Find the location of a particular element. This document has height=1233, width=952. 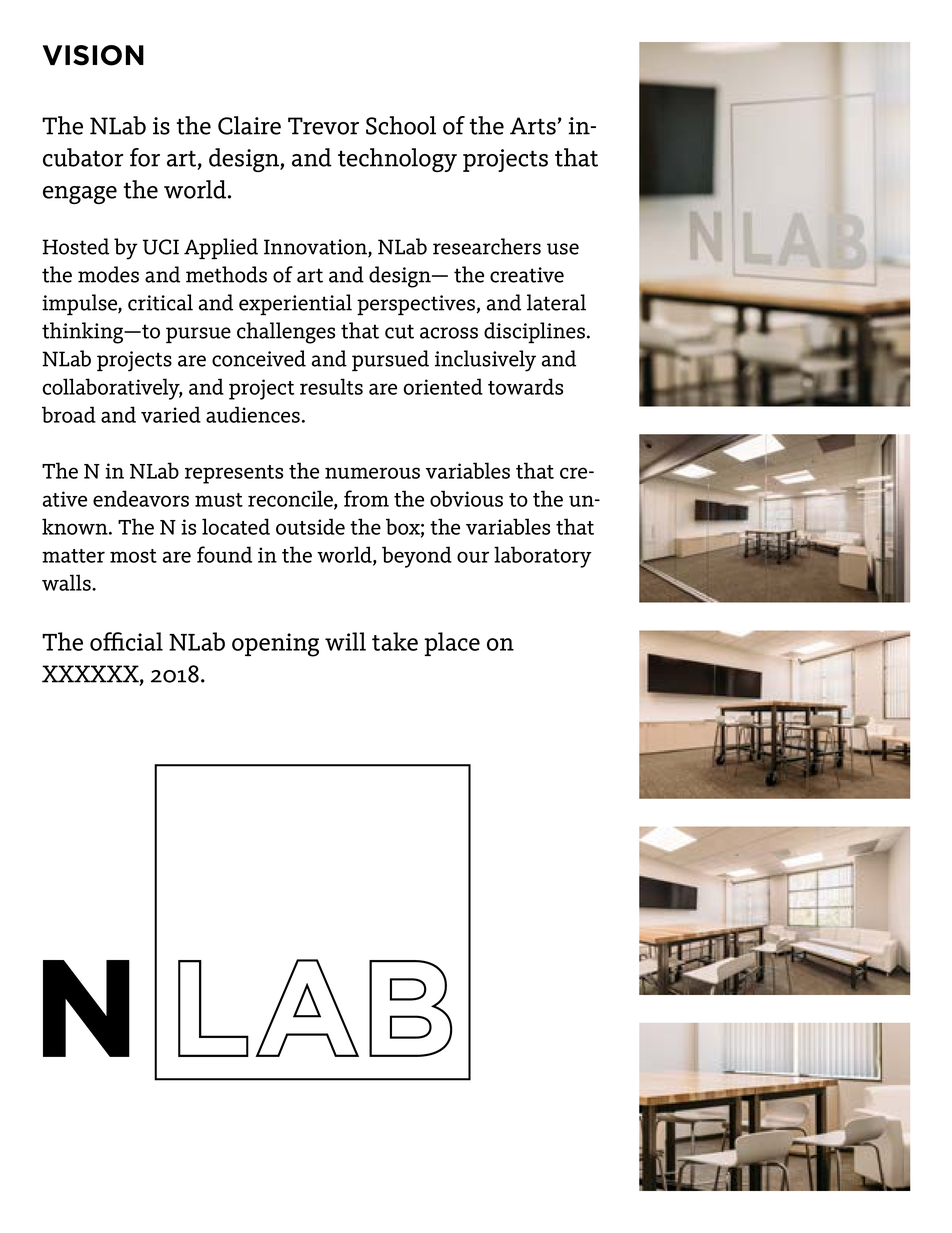

walls is located at coordinates (67, 582).
